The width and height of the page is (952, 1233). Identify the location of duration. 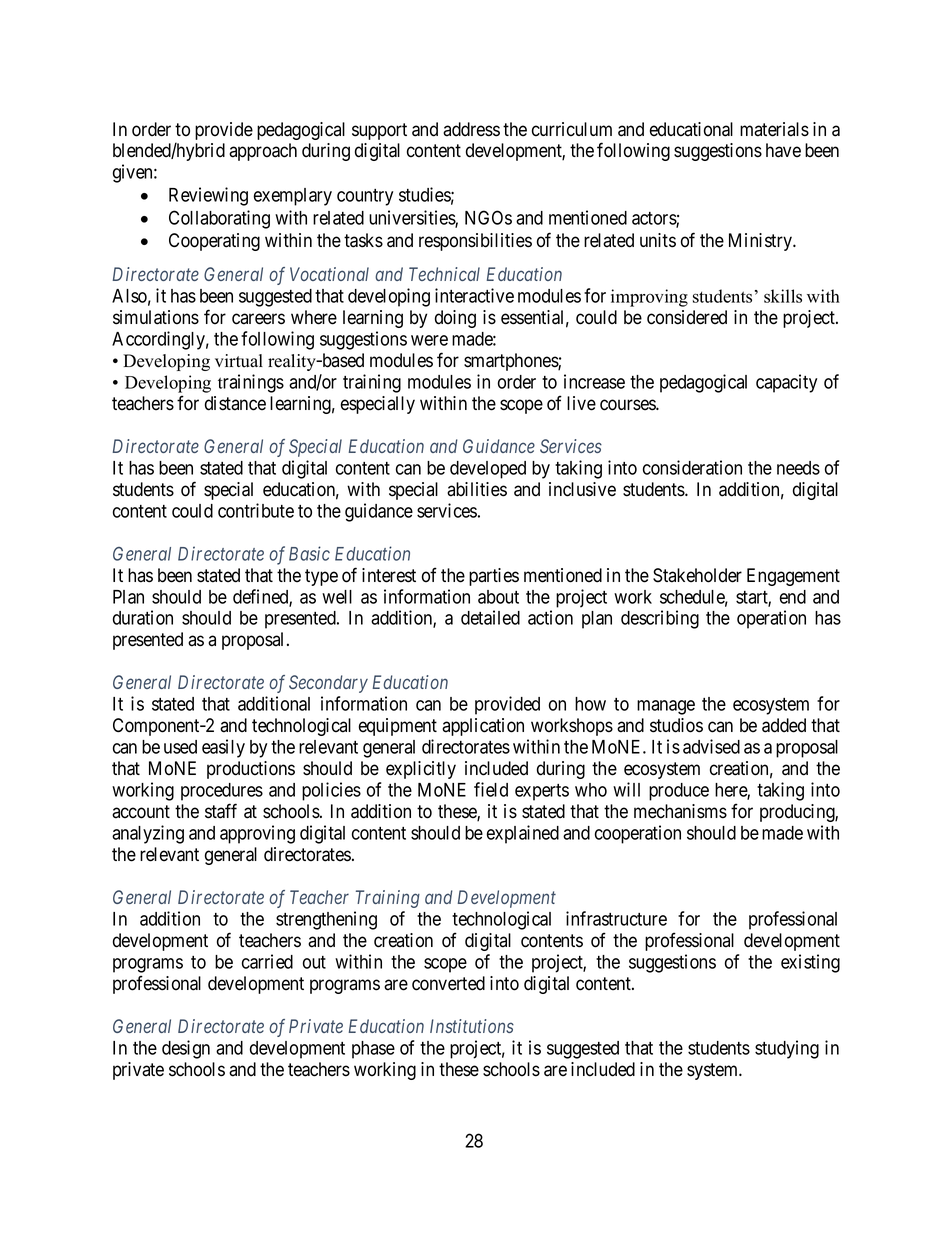
(143, 617).
